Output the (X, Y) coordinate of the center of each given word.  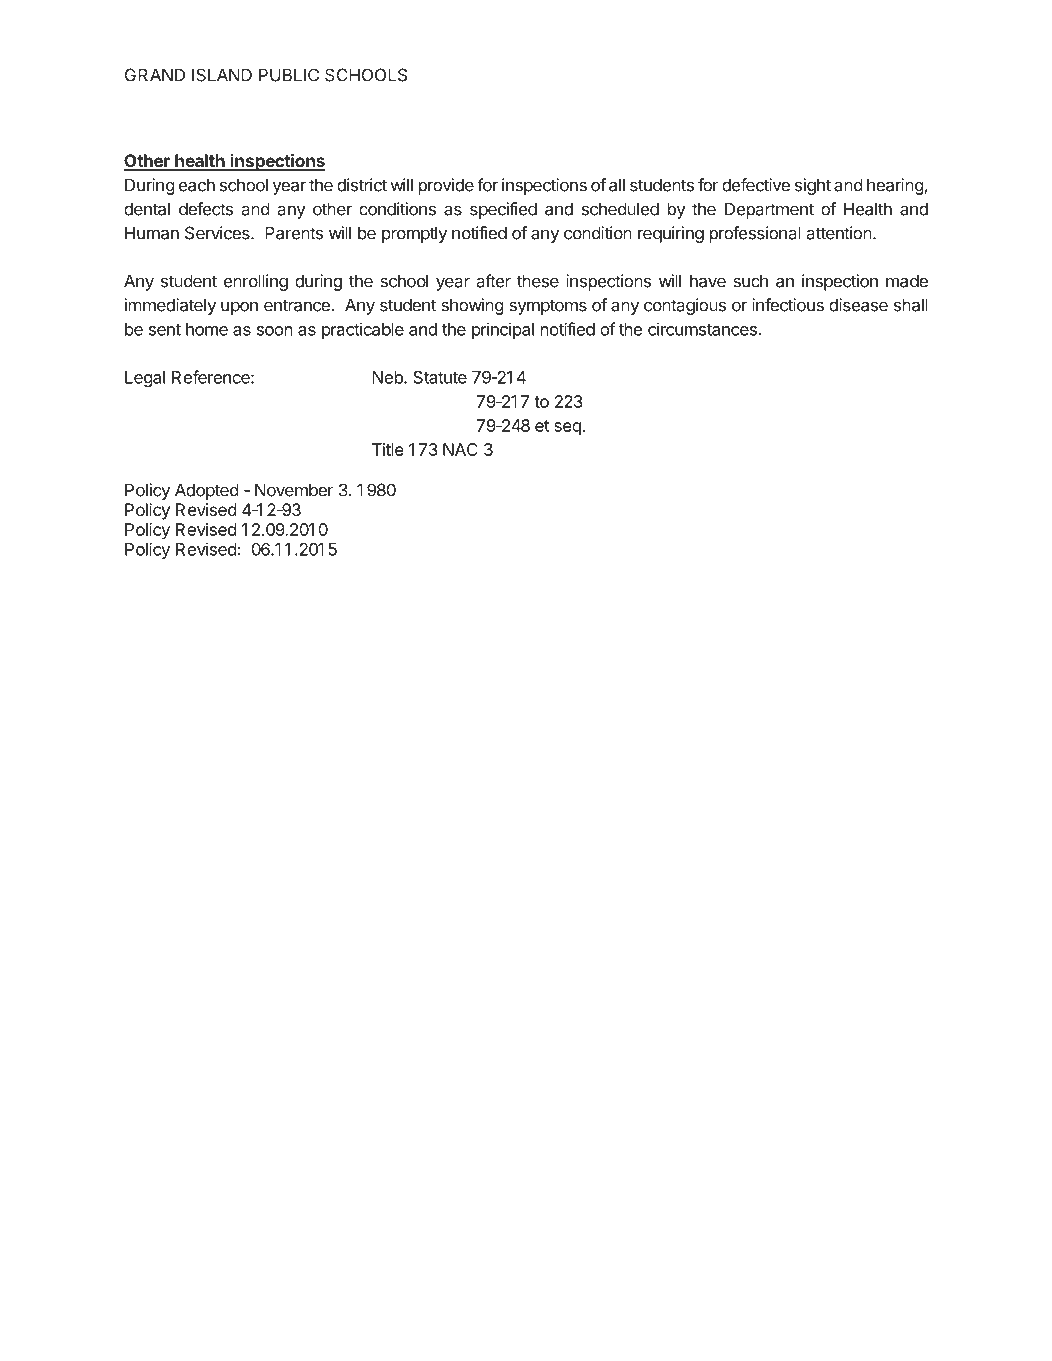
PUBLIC (289, 75)
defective (756, 185)
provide (446, 186)
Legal (145, 379)
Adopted (207, 491)
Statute (440, 377)
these (538, 281)
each (197, 185)
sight (813, 186)
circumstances (702, 329)
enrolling (256, 282)
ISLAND (222, 75)
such (750, 281)
